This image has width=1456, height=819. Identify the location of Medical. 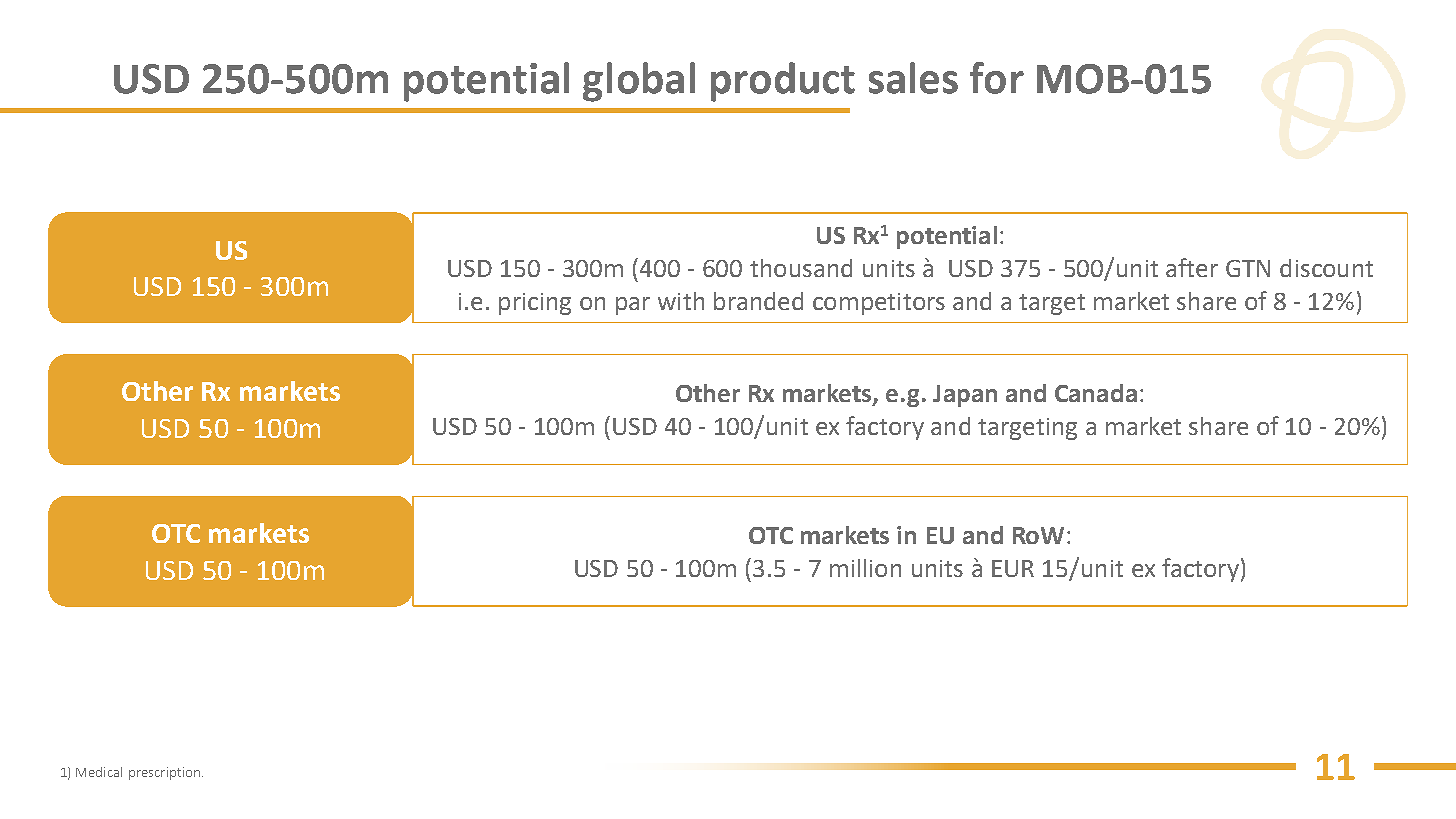
(99, 772).
